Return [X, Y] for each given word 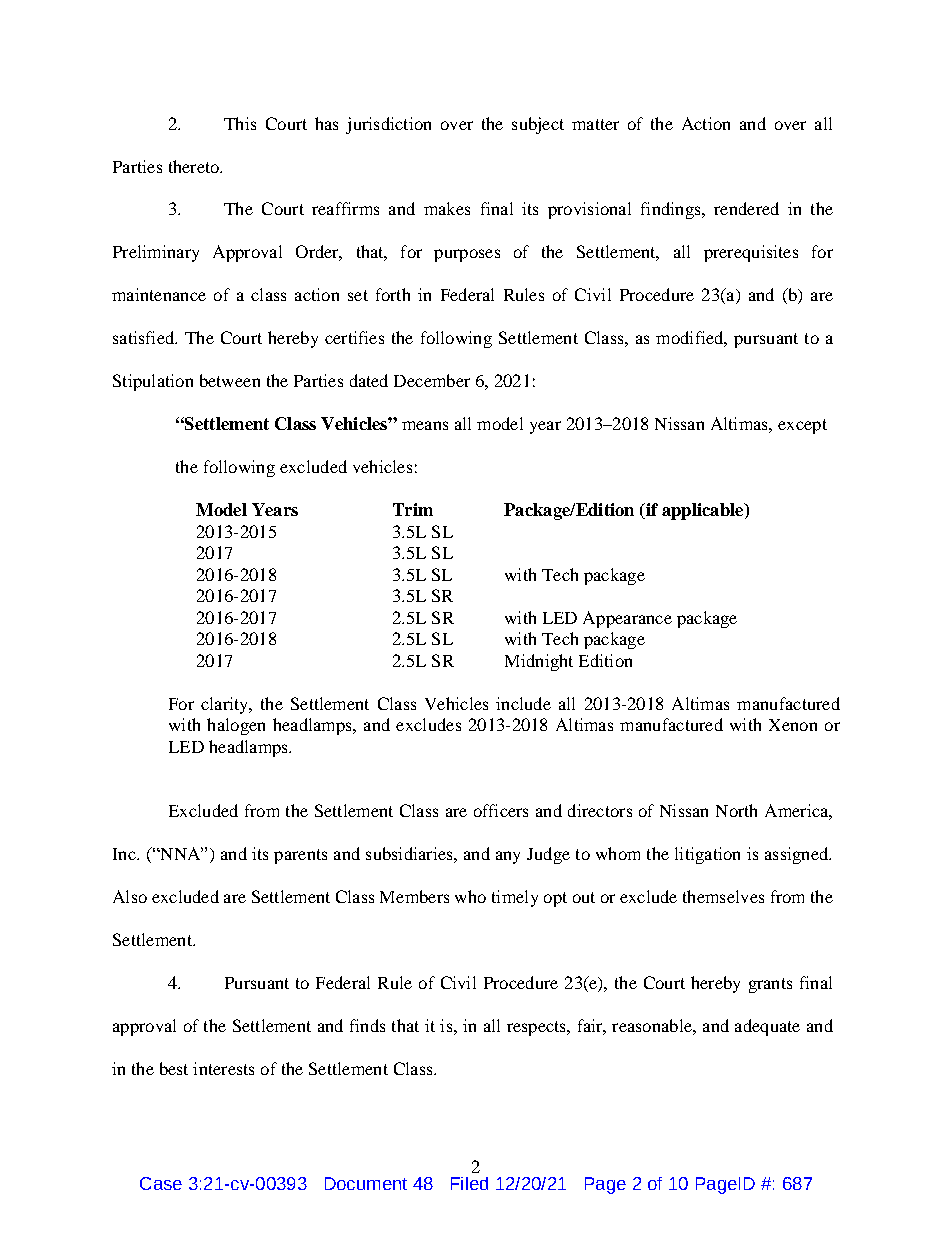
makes [447, 208]
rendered [746, 208]
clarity [226, 705]
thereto [195, 166]
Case [161, 1183]
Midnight [539, 662]
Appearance [627, 619]
